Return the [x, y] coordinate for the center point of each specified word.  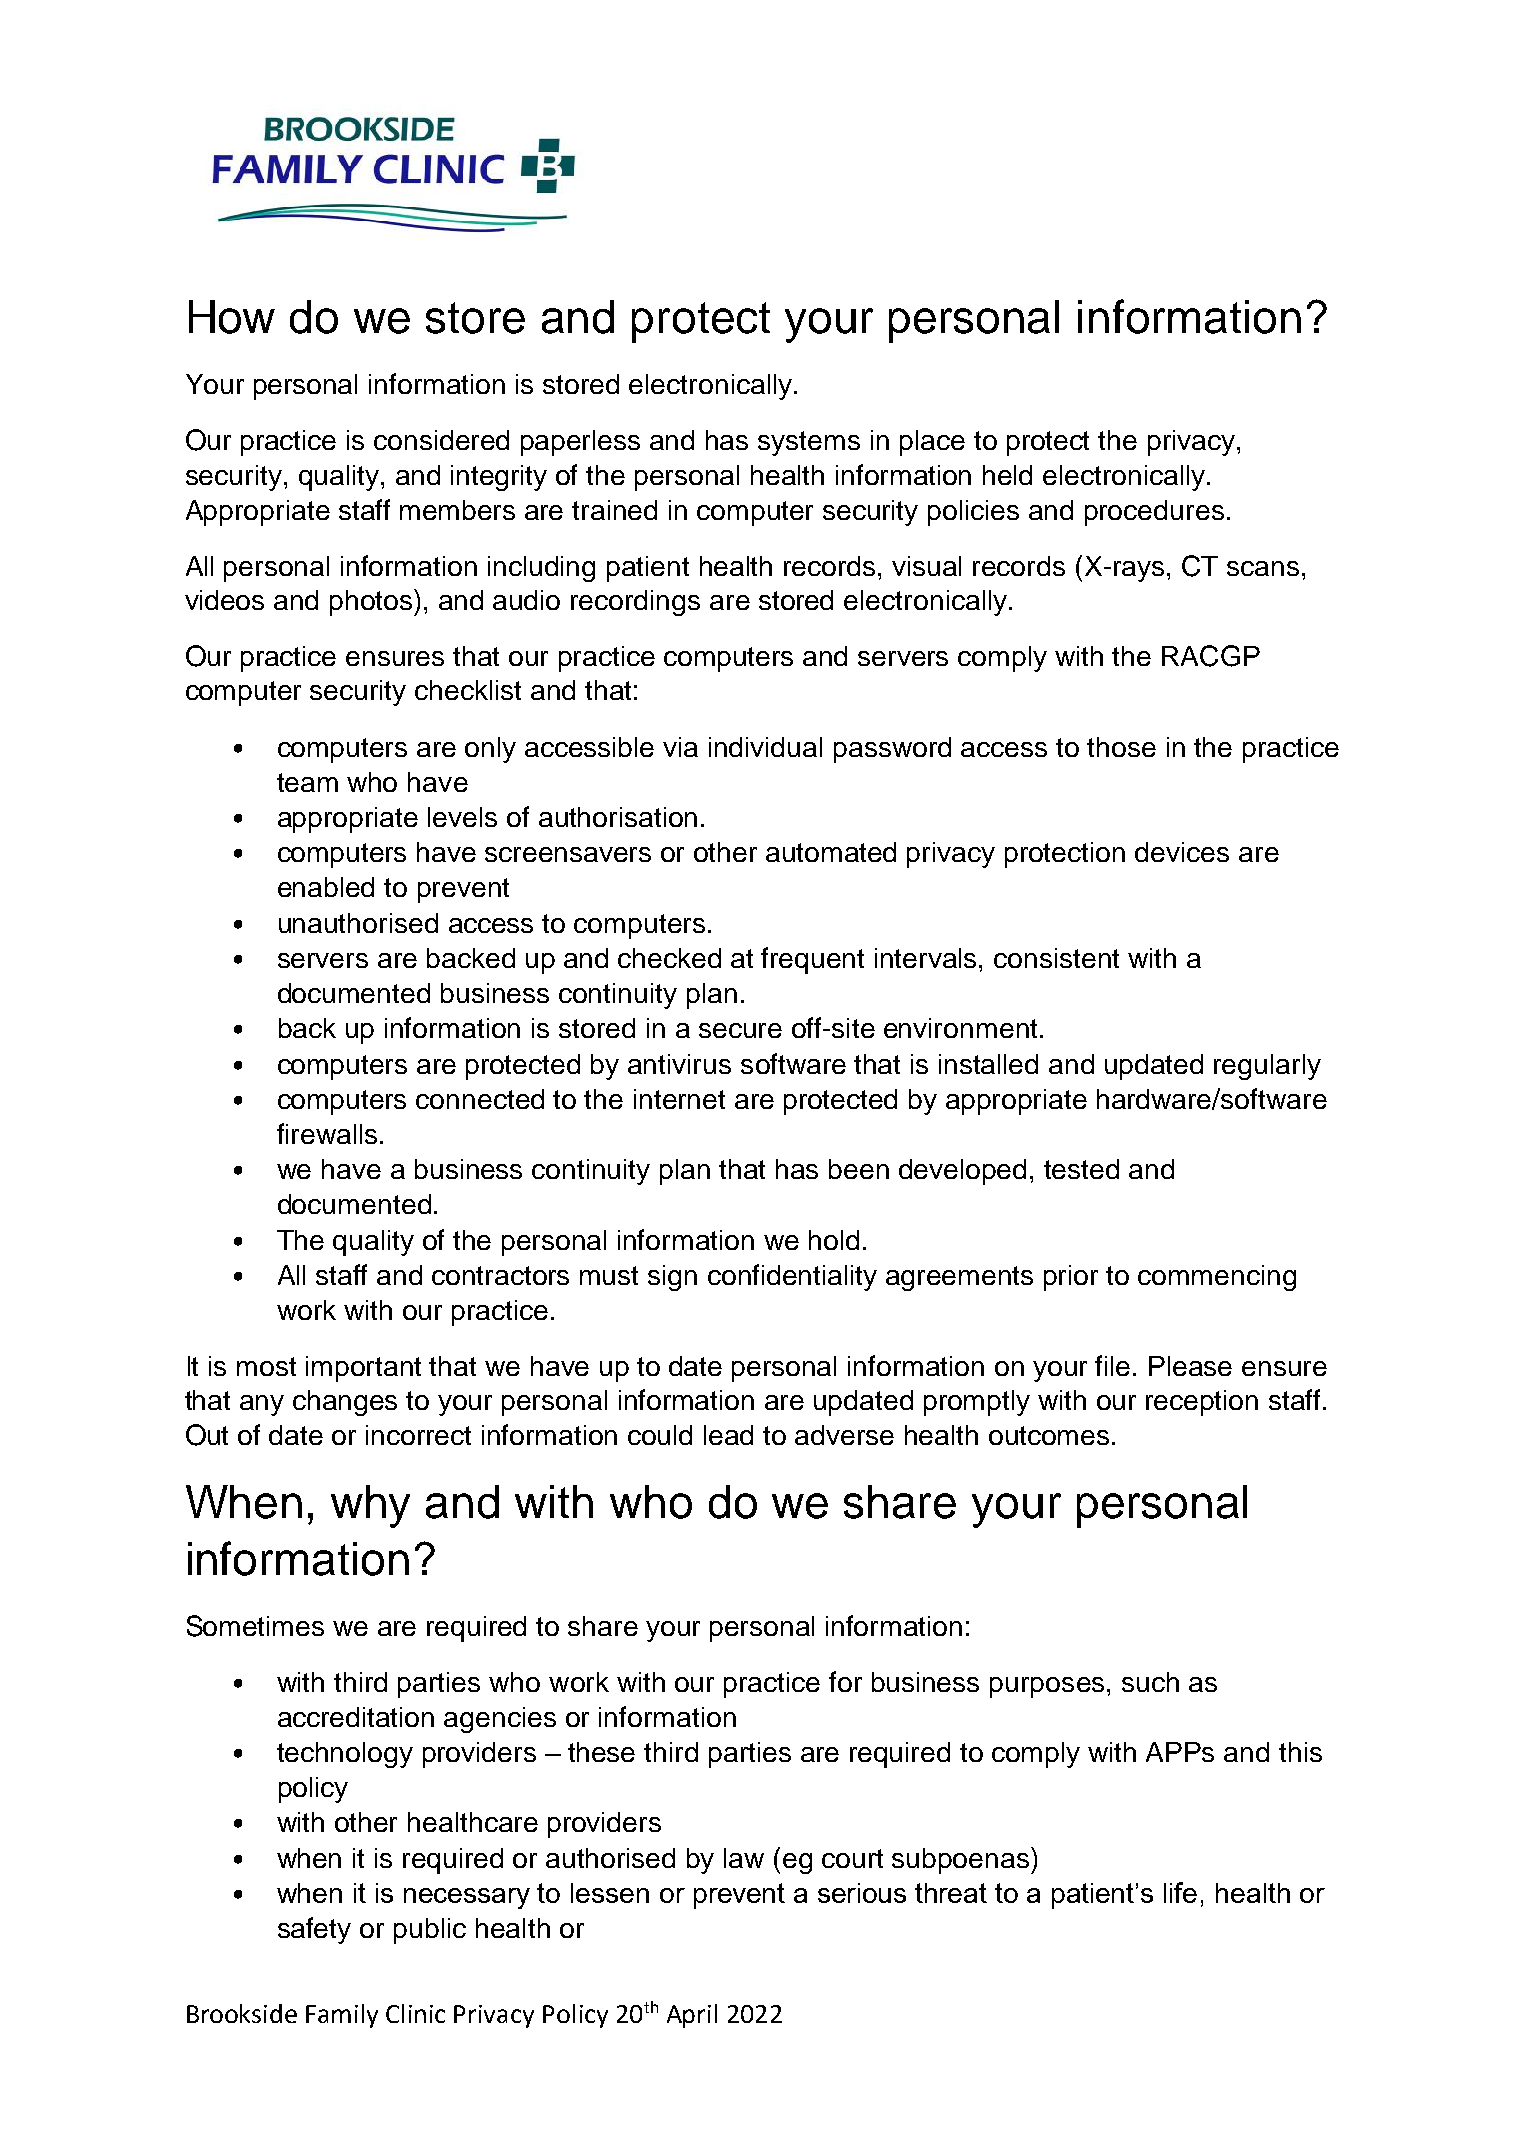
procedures [1154, 513]
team [307, 782]
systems [809, 443]
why [370, 1506]
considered [441, 440]
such [1150, 1682]
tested [1081, 1169]
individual [765, 747]
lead [728, 1435]
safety [314, 1930]
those [1121, 747]
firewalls [327, 1133]
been [859, 1169]
